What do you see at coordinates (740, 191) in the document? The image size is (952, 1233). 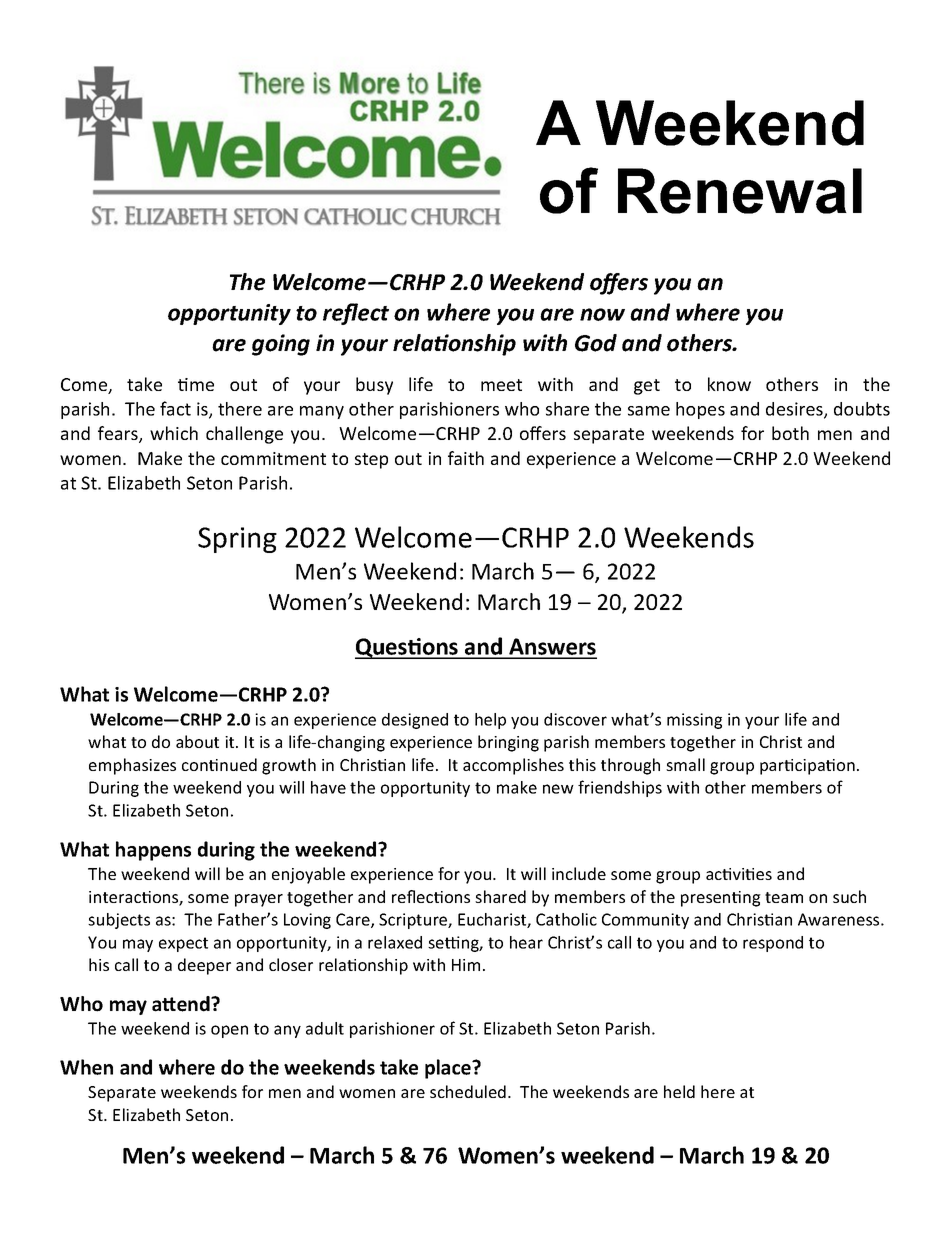 I see `Renewal` at bounding box center [740, 191].
